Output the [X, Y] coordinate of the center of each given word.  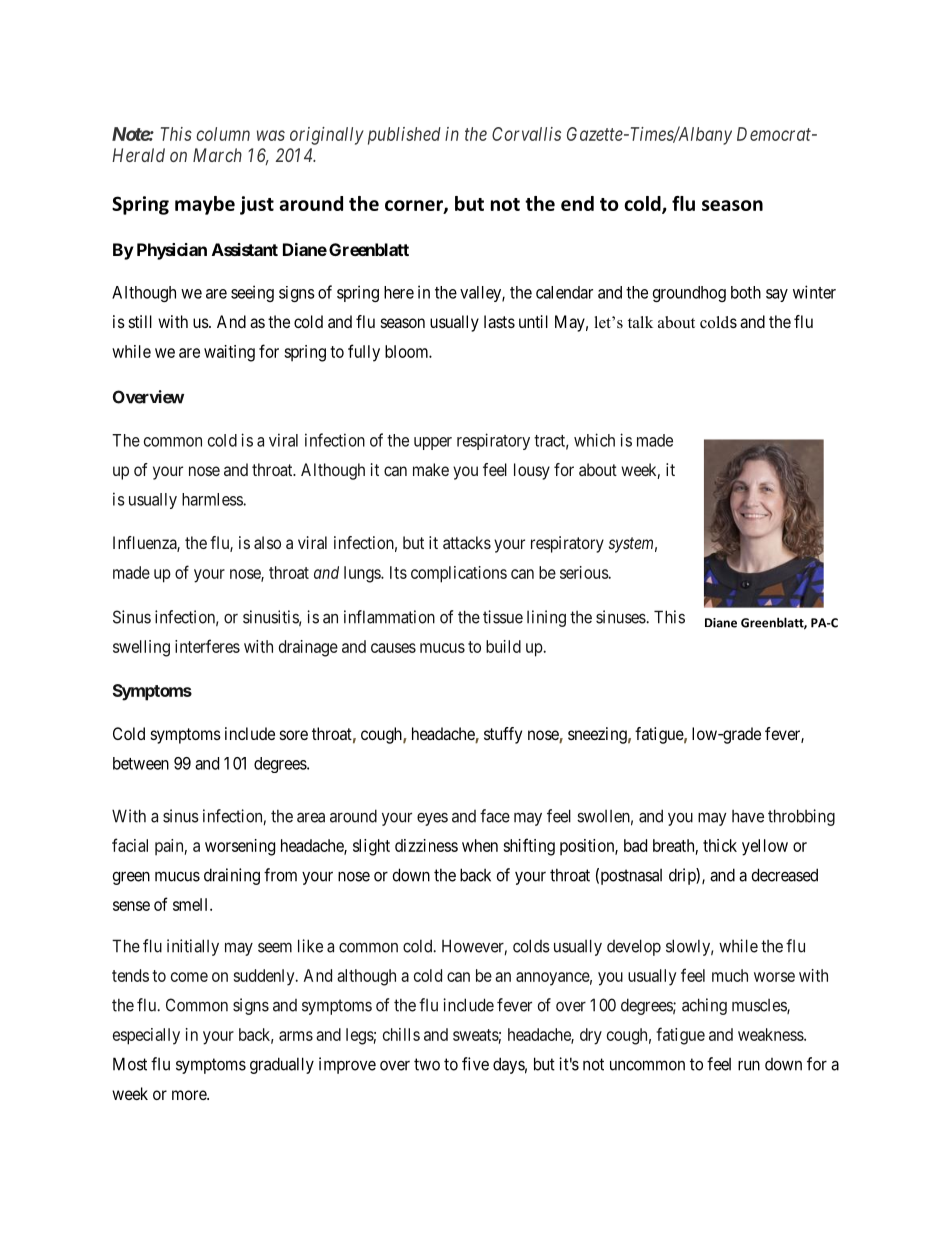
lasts [499, 321]
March [217, 155]
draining [232, 876]
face [495, 816]
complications [459, 574]
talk [640, 322]
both [746, 292]
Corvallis [526, 134]
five [475, 1064]
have [748, 816]
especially [146, 1036]
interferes [207, 646]
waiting [229, 353]
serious [584, 572]
